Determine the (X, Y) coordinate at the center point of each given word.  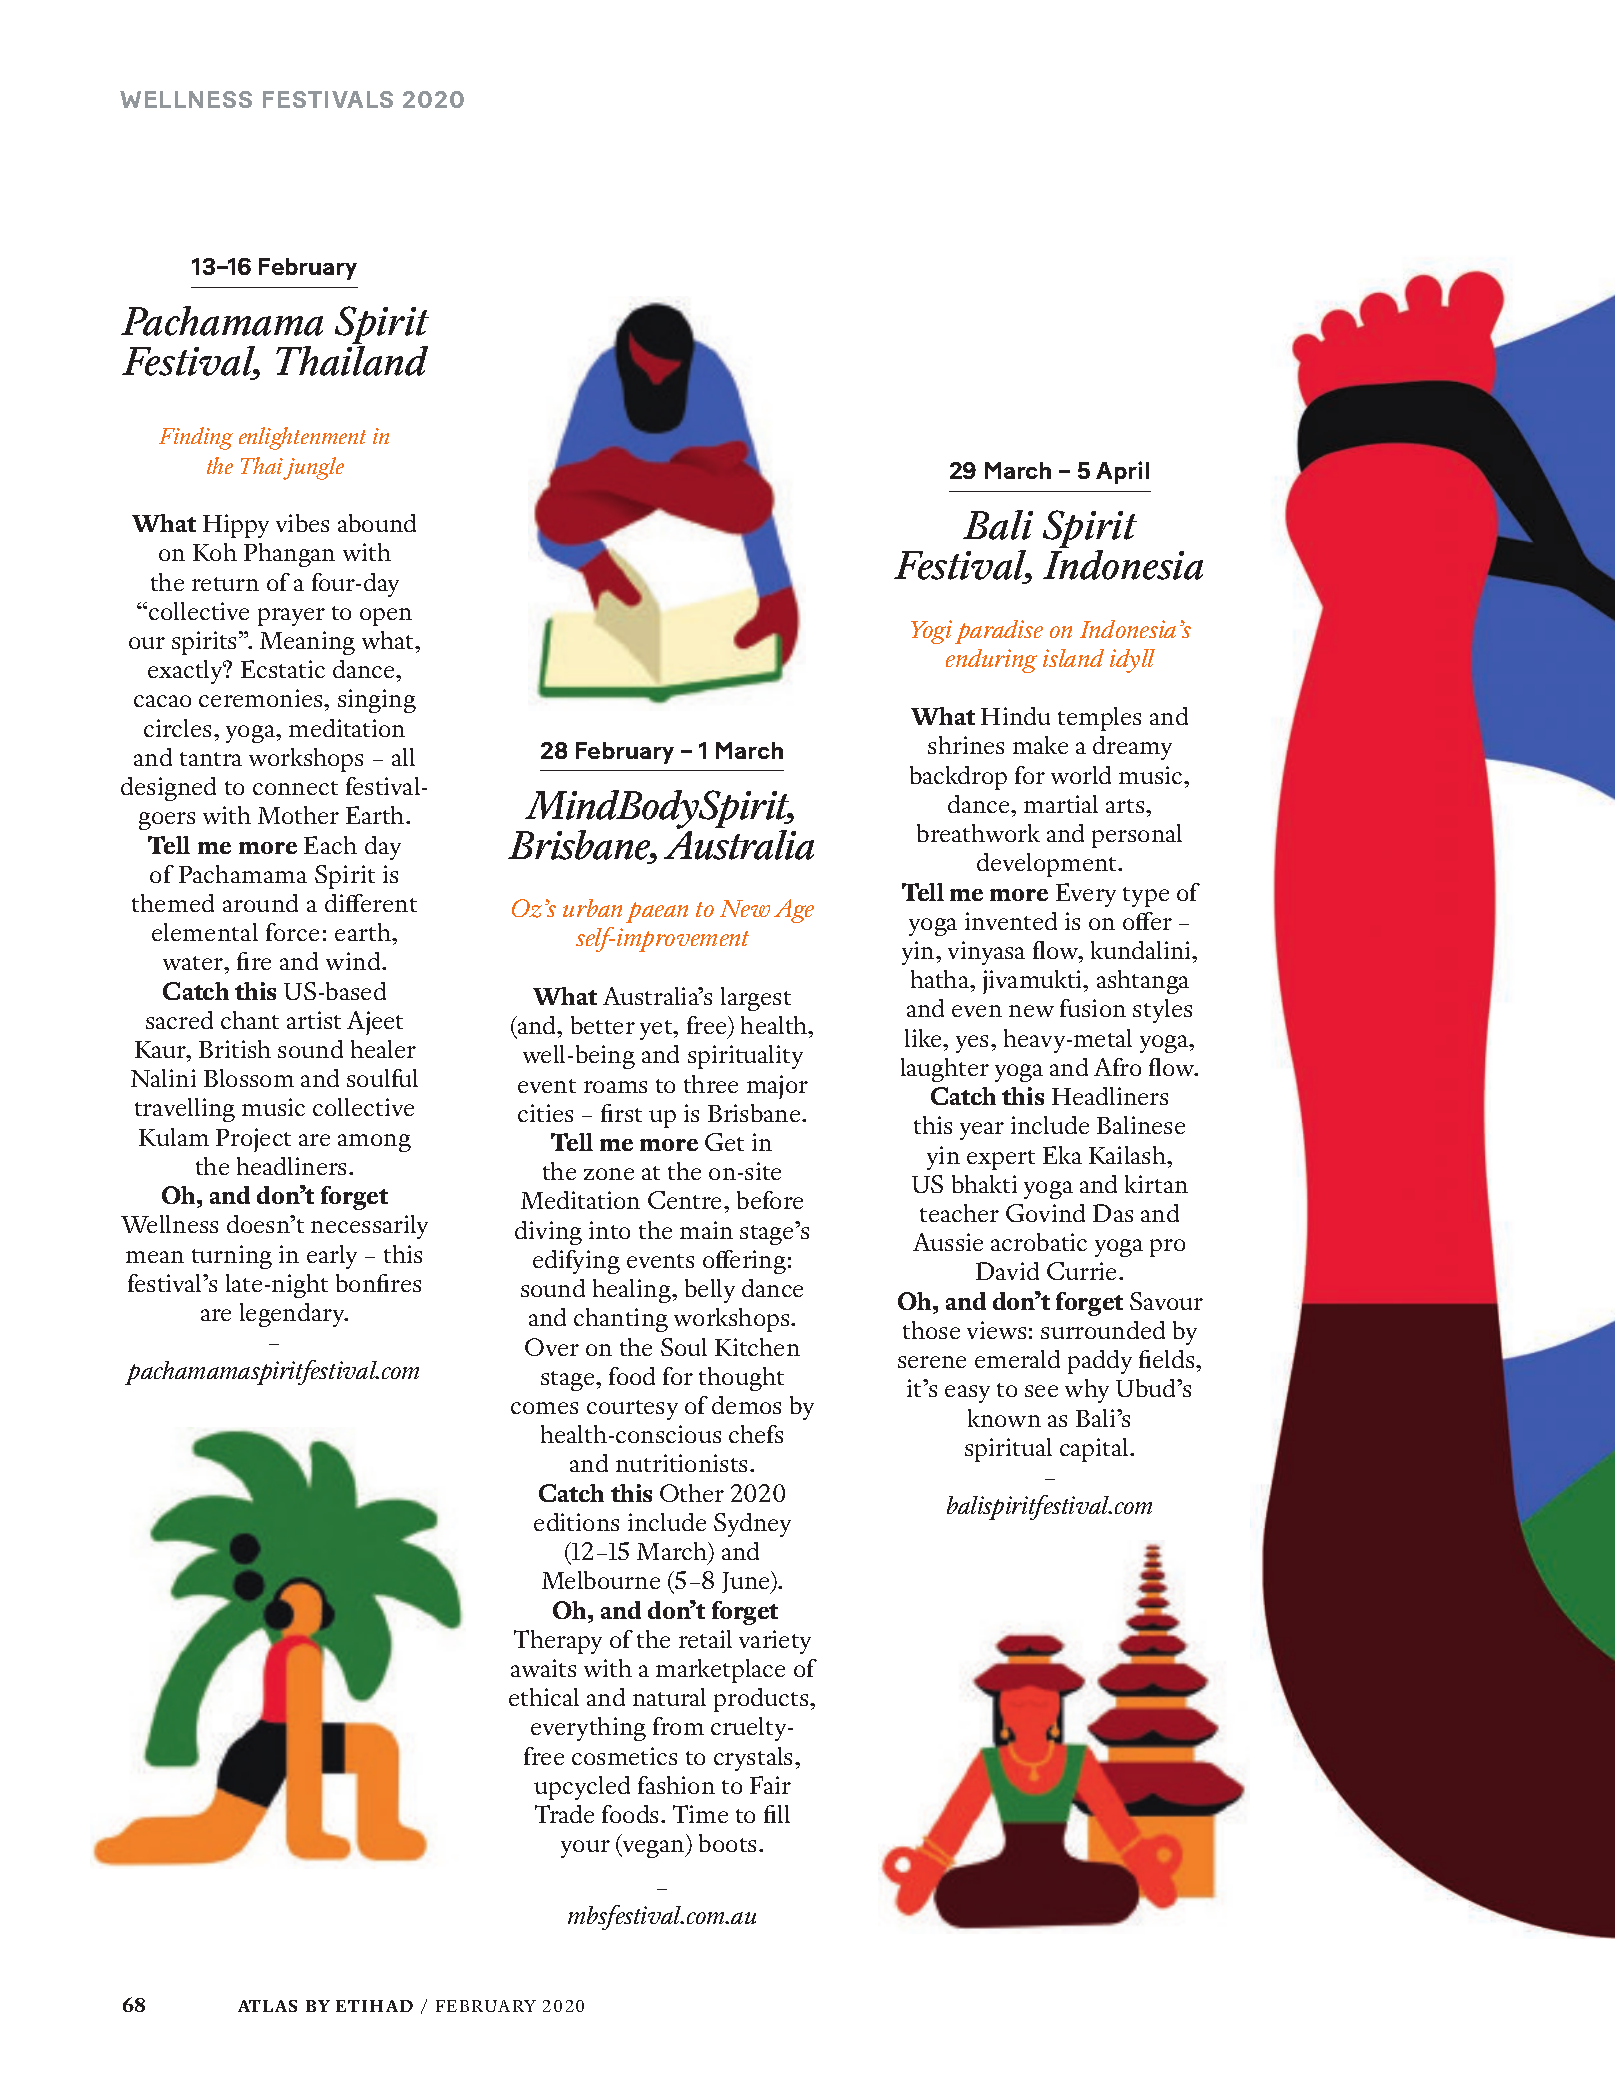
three (711, 1084)
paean (657, 912)
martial (1061, 804)
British (235, 1049)
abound (377, 523)
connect (295, 788)
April (1122, 472)
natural (669, 1697)
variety (775, 1642)
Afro (1117, 1067)
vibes (302, 523)
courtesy (632, 1410)
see (1041, 1391)
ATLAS (267, 2006)
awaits (543, 1668)
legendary (293, 1315)
